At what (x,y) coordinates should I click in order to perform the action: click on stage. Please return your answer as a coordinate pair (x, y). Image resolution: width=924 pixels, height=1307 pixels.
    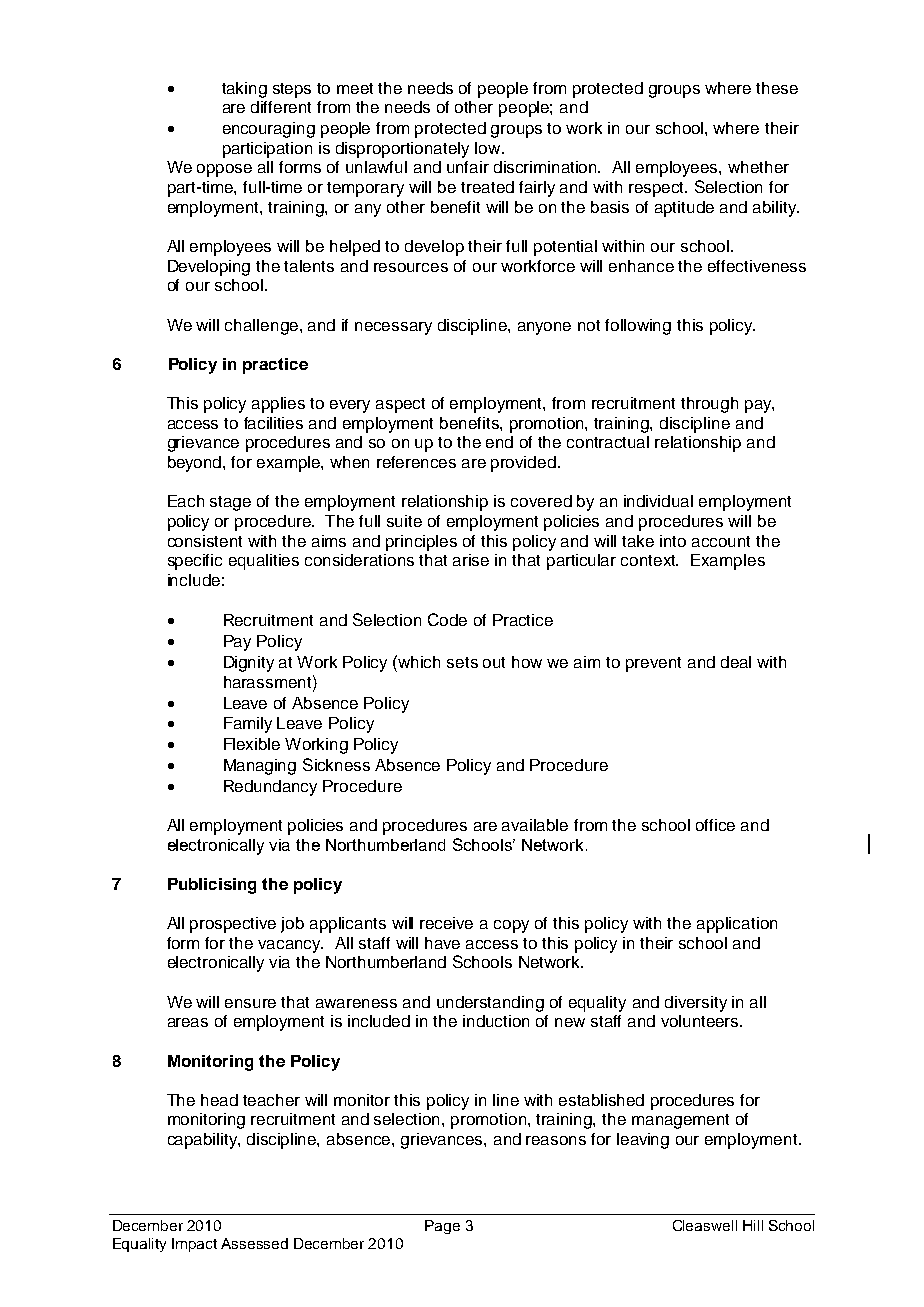
    Looking at the image, I should click on (230, 503).
